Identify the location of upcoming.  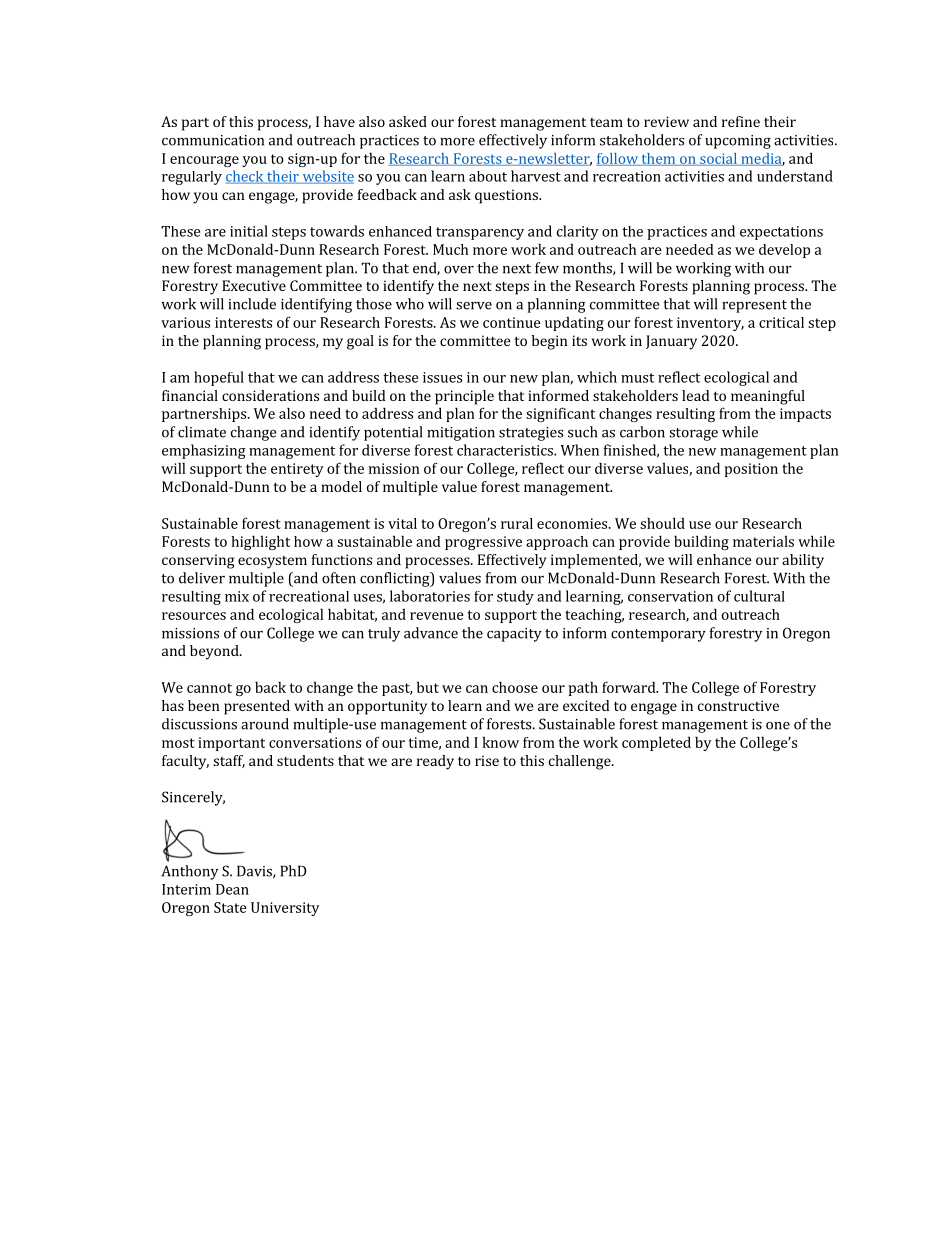
(738, 142).
